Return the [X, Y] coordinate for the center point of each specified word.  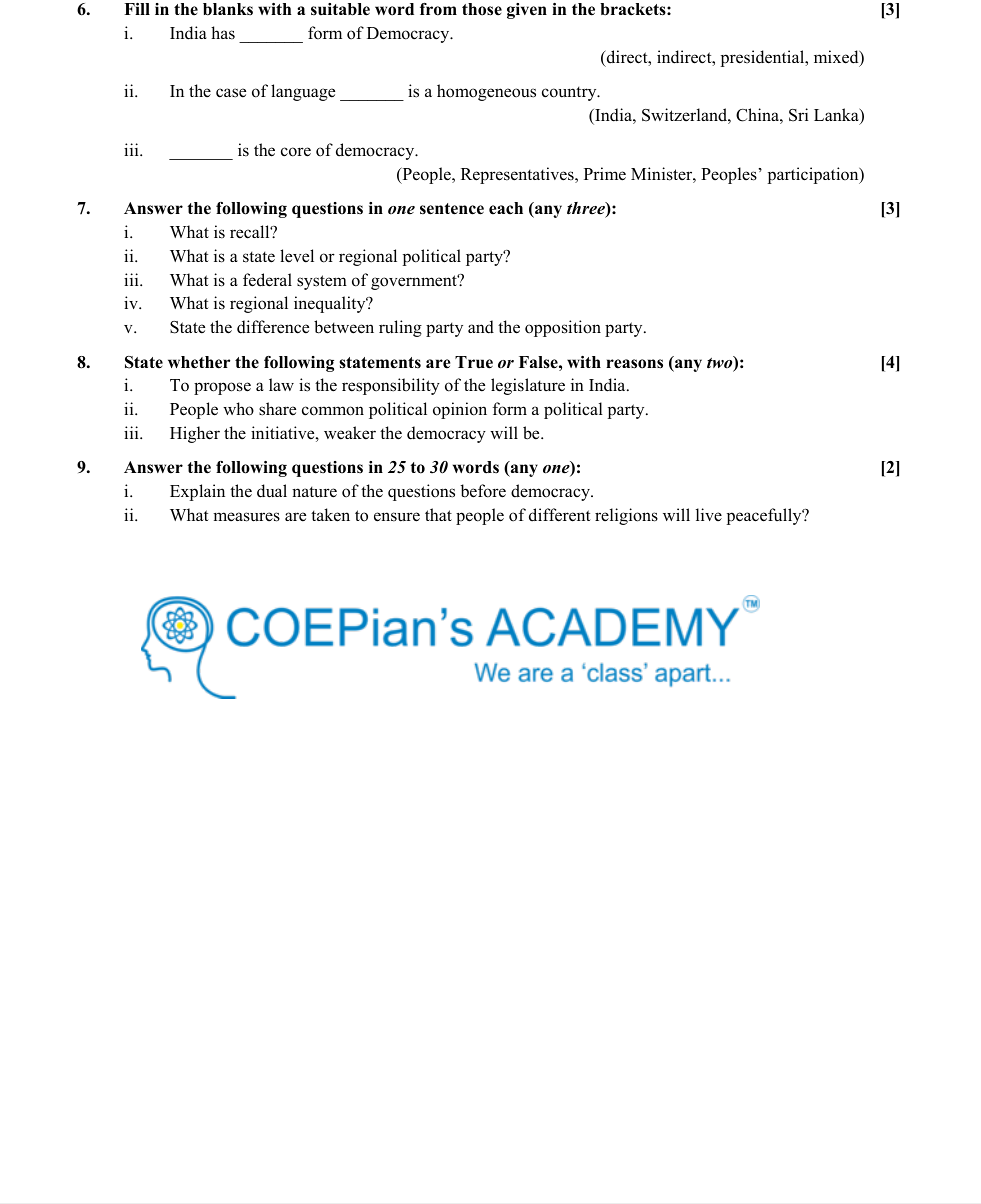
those [482, 9]
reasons [634, 364]
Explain [197, 492]
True [474, 362]
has [223, 33]
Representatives [518, 175]
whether [199, 362]
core [296, 152]
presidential [764, 58]
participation [814, 175]
